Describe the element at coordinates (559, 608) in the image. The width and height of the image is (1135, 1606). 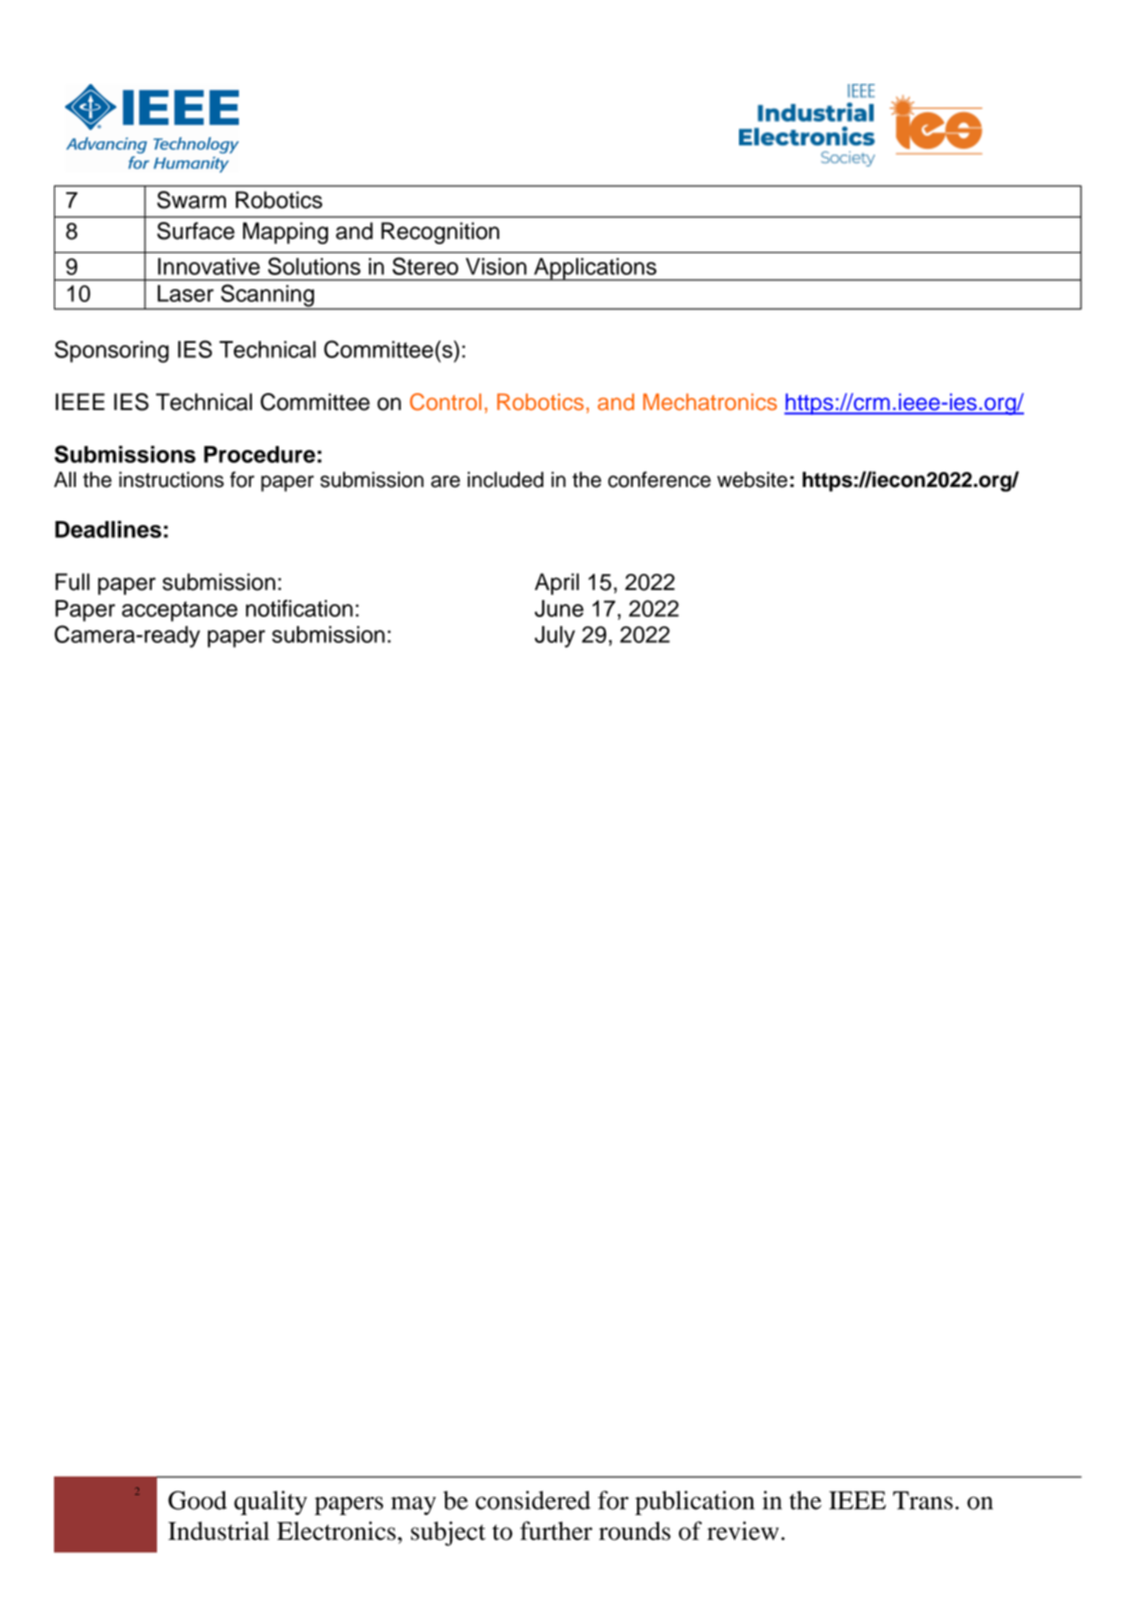
I see `June` at that location.
